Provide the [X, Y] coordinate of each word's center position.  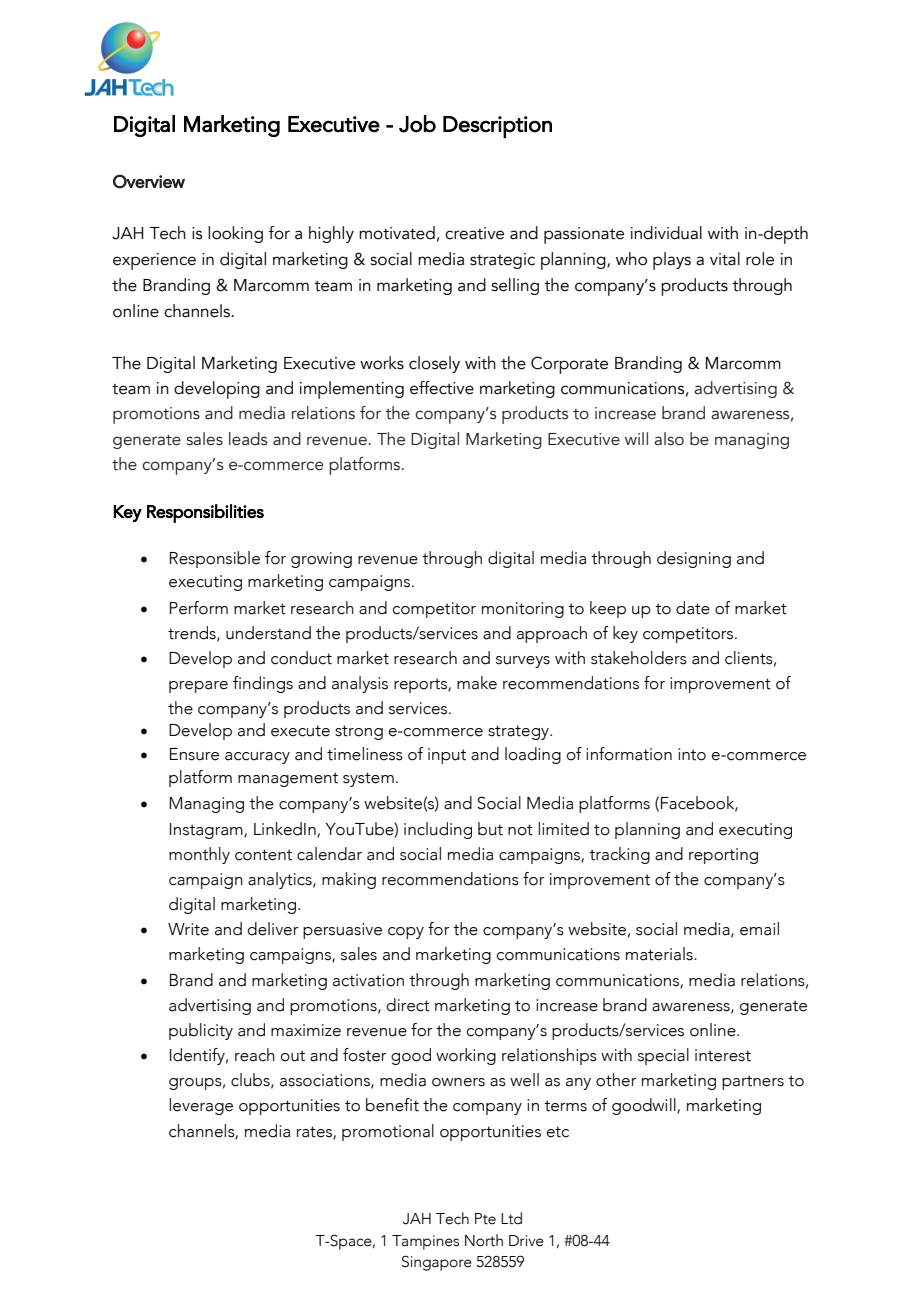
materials [660, 954]
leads [248, 439]
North [484, 1240]
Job [417, 124]
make [477, 683]
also [669, 439]
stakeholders [639, 658]
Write [188, 929]
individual [666, 233]
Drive [526, 1241]
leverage [201, 1106]
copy [406, 933]
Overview [149, 181]
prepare [198, 687]
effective [442, 388]
